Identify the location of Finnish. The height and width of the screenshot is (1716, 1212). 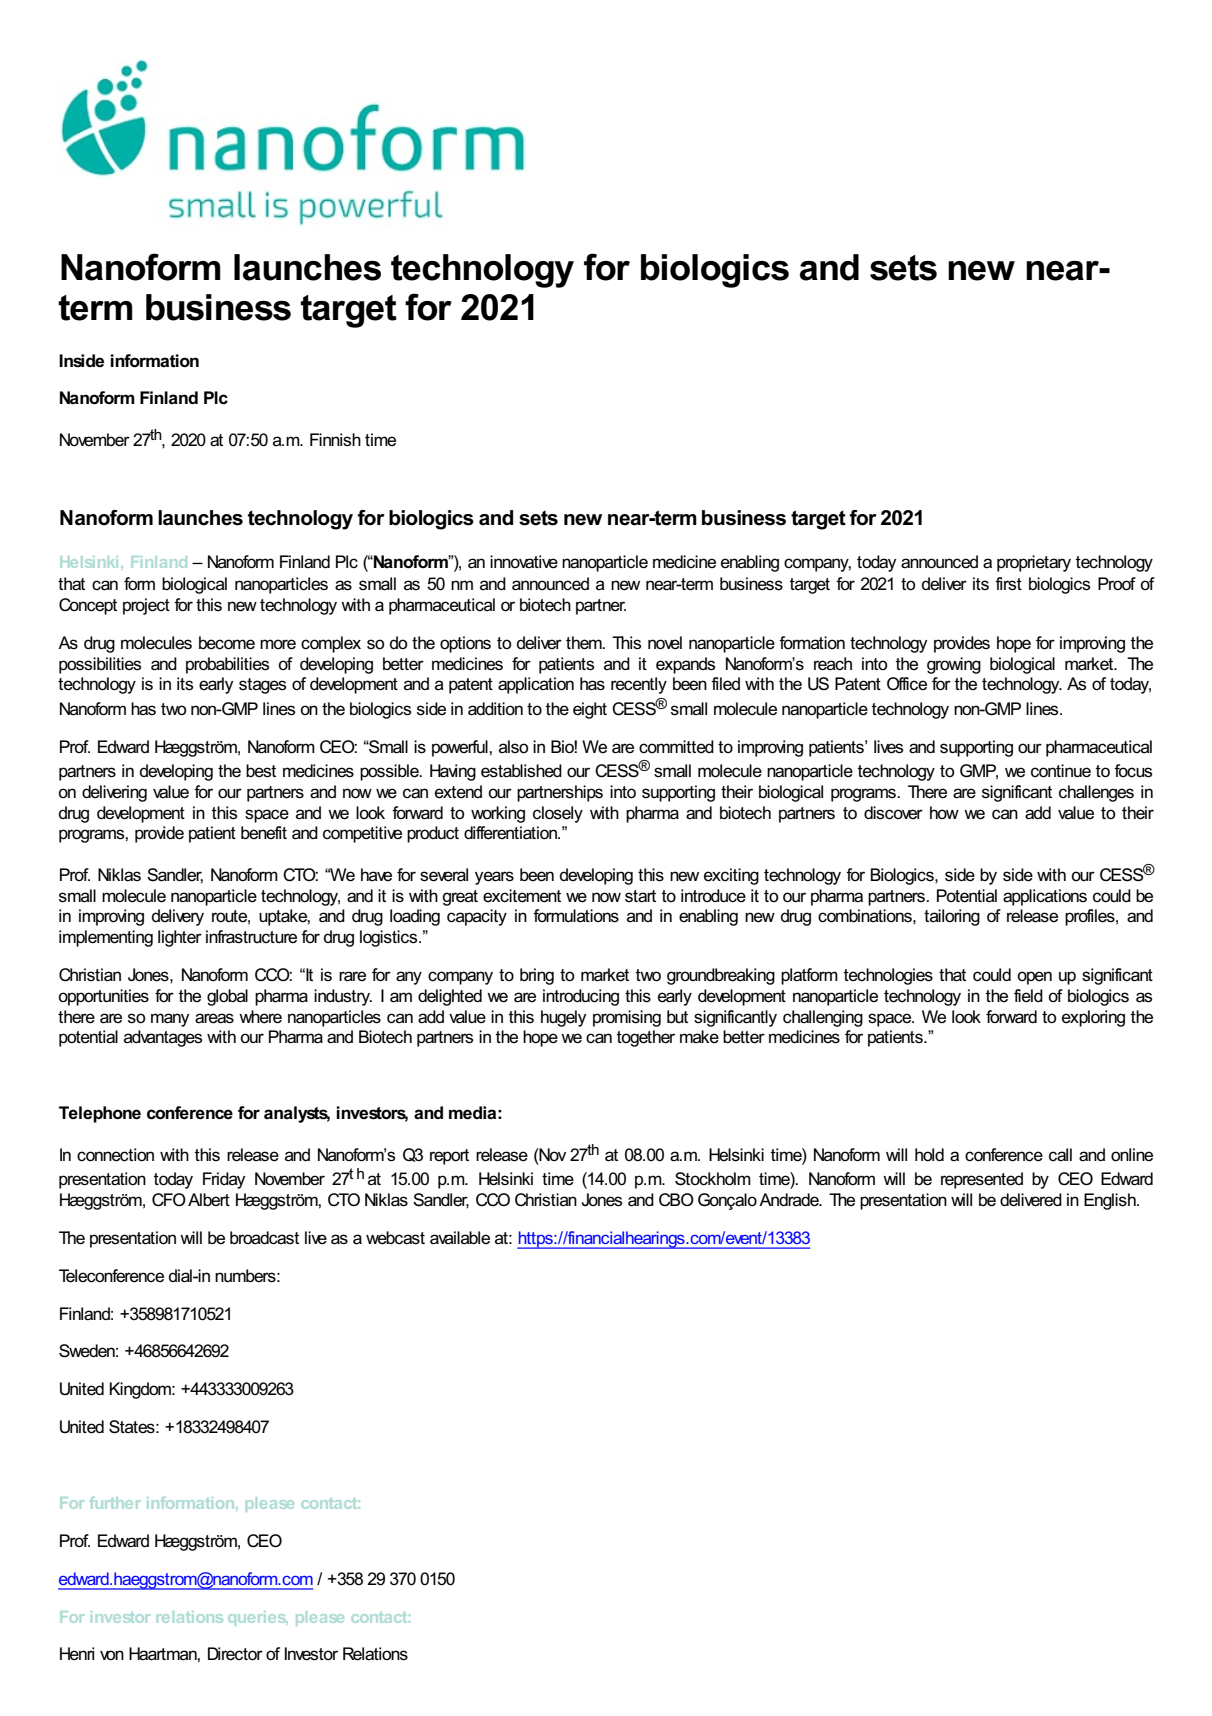
(335, 440).
